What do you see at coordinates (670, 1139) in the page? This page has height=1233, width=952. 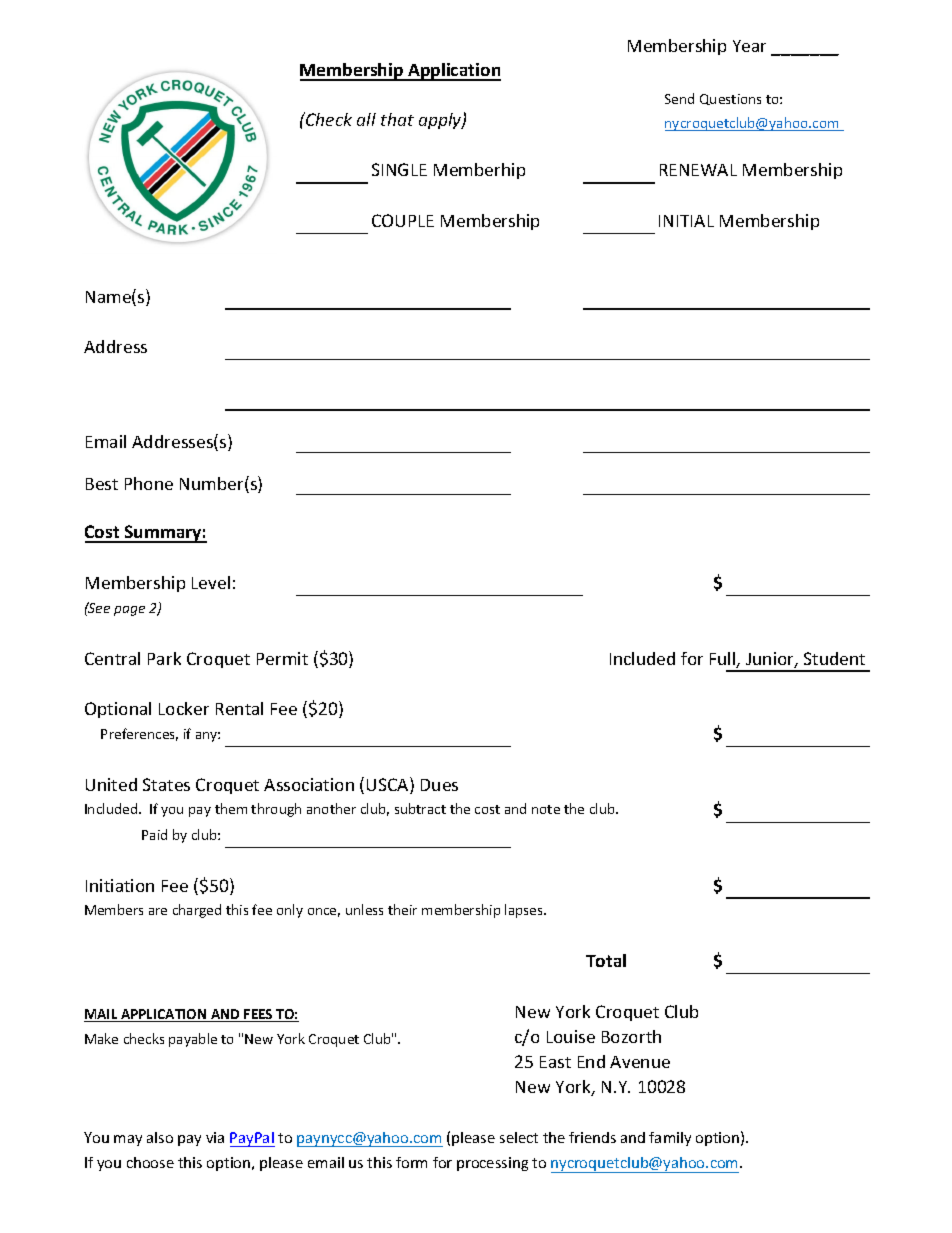 I see `family` at bounding box center [670, 1139].
